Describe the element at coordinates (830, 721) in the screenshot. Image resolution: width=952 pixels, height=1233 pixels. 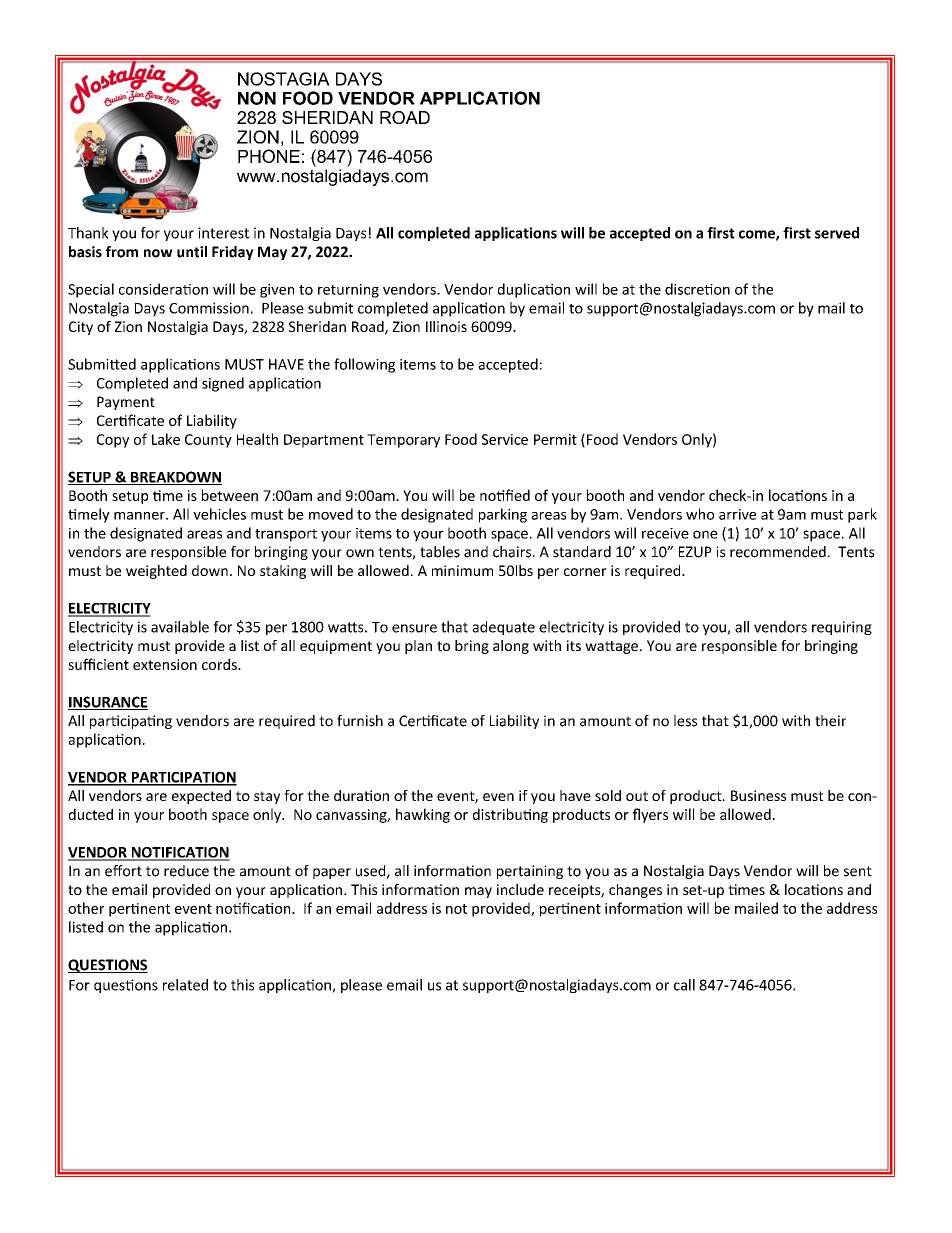
I see `their` at that location.
